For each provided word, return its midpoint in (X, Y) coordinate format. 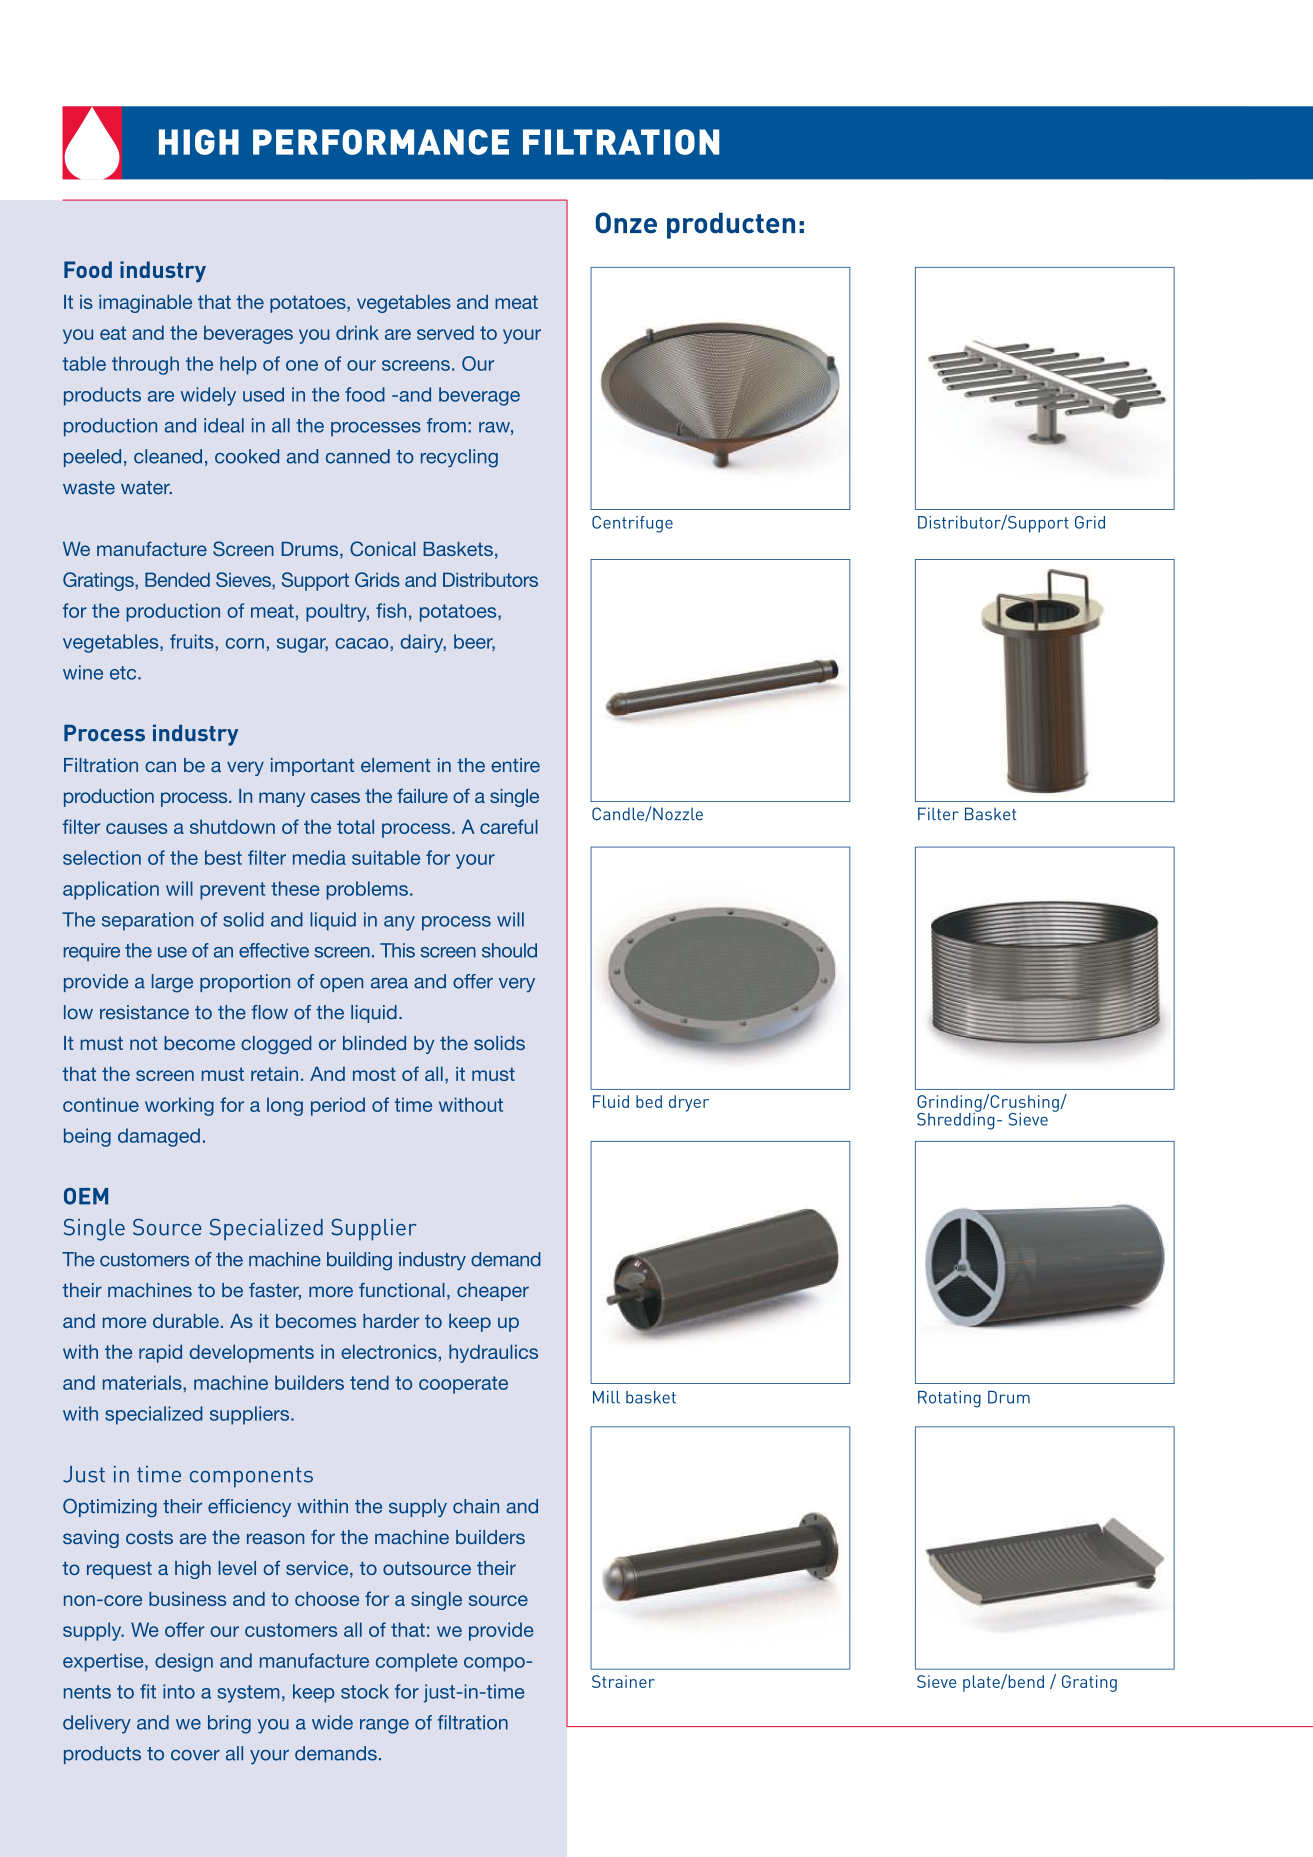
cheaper (493, 1292)
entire (515, 765)
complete (416, 1662)
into (179, 1691)
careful (509, 826)
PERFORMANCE (381, 142)
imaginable (145, 303)
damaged (159, 1137)
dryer (689, 1103)
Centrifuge (632, 524)
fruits (193, 641)
